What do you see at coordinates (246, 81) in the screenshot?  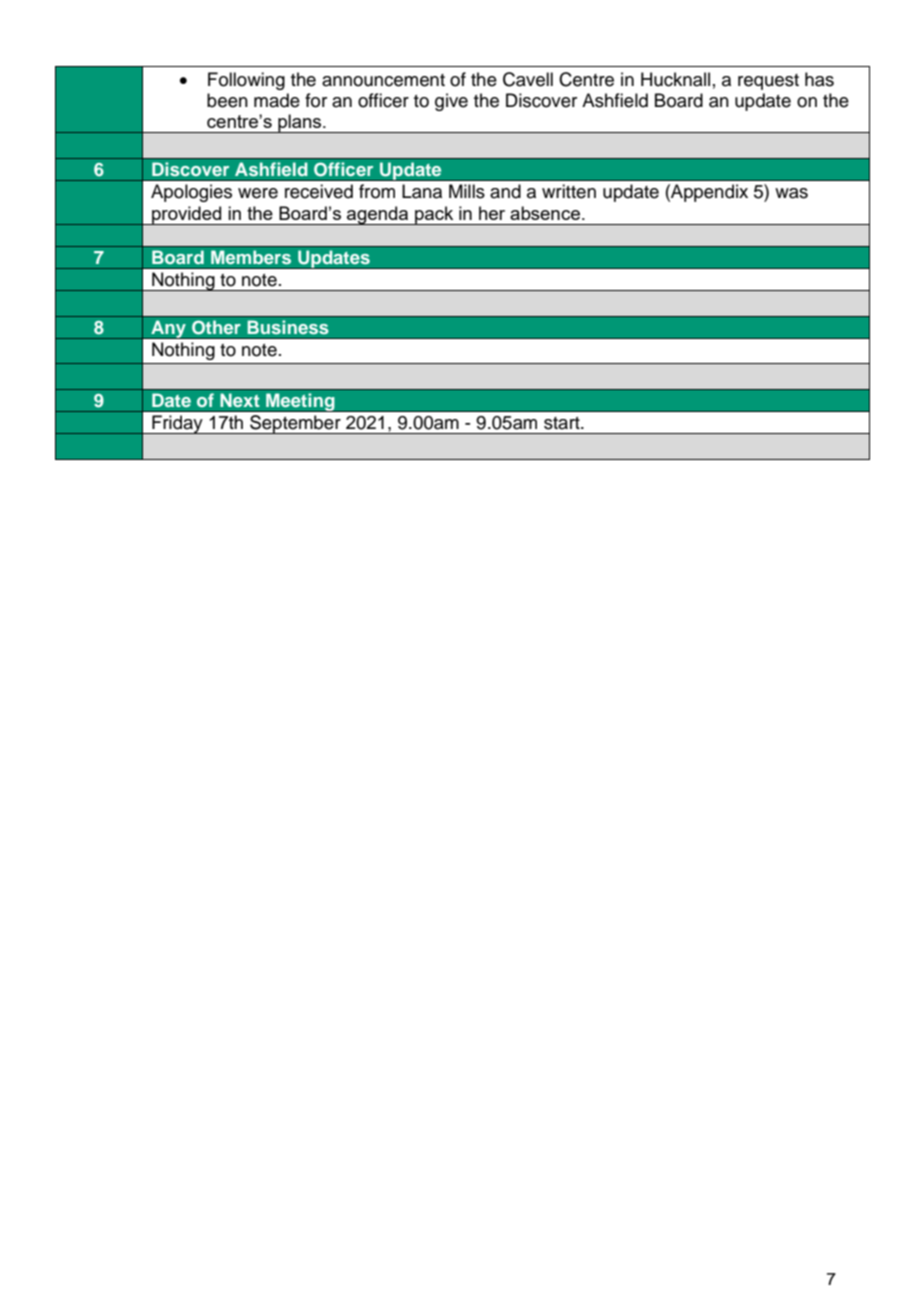 I see `Following` at bounding box center [246, 81].
